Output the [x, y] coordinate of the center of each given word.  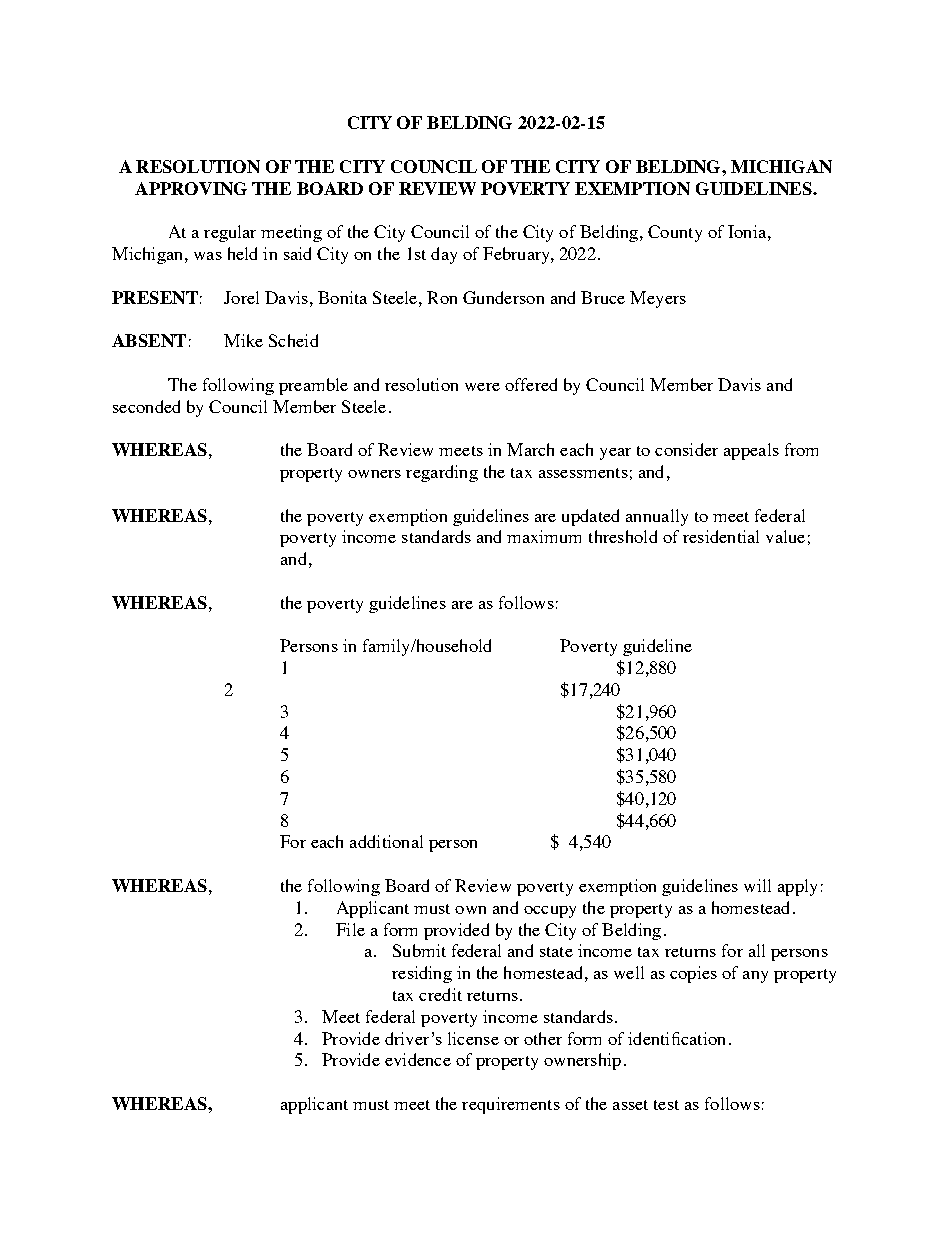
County [675, 233]
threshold [623, 536]
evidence [418, 1059]
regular [230, 233]
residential [721, 536]
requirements [511, 1105]
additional [386, 841]
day [444, 255]
